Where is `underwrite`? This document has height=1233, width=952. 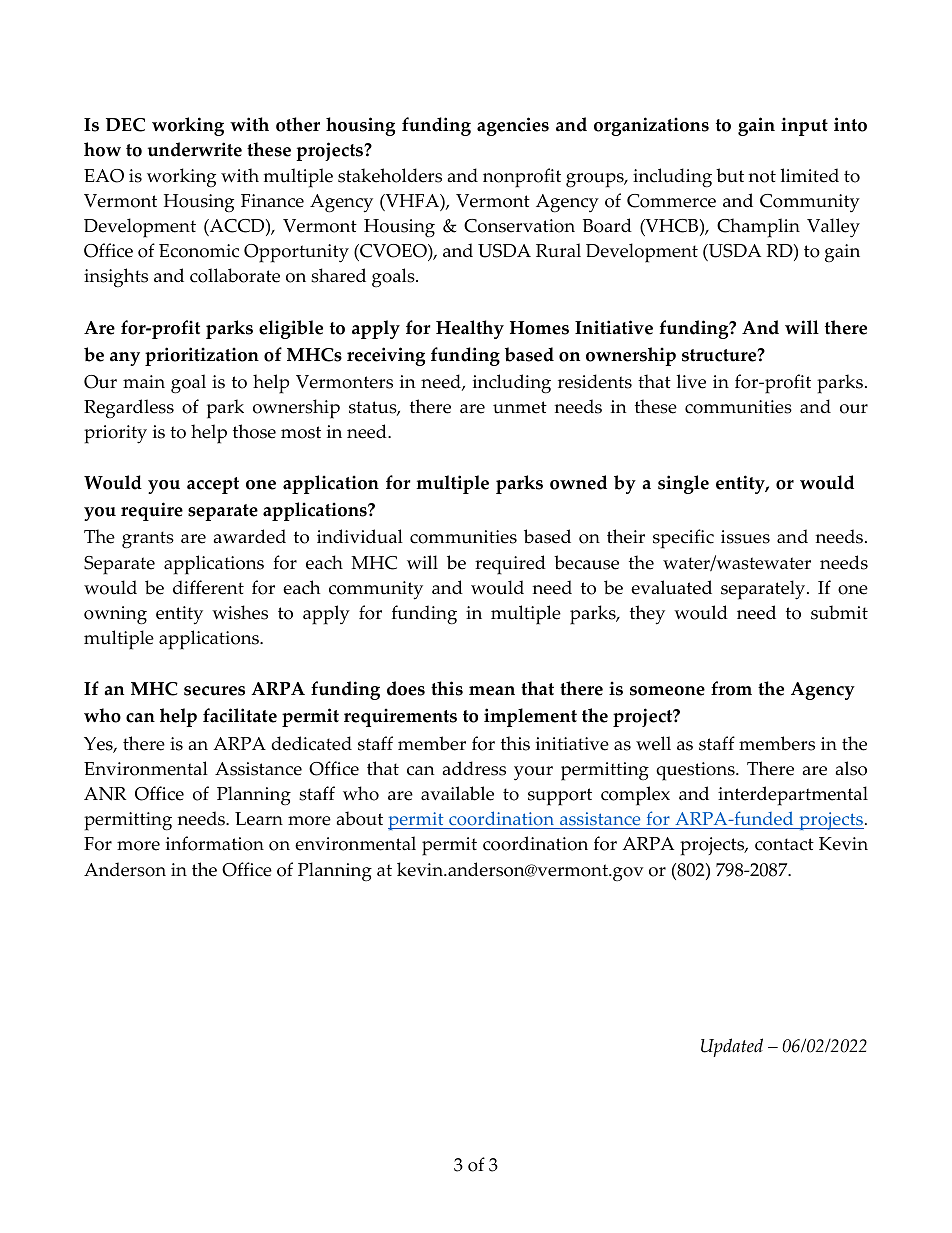
underwrite is located at coordinates (195, 149).
